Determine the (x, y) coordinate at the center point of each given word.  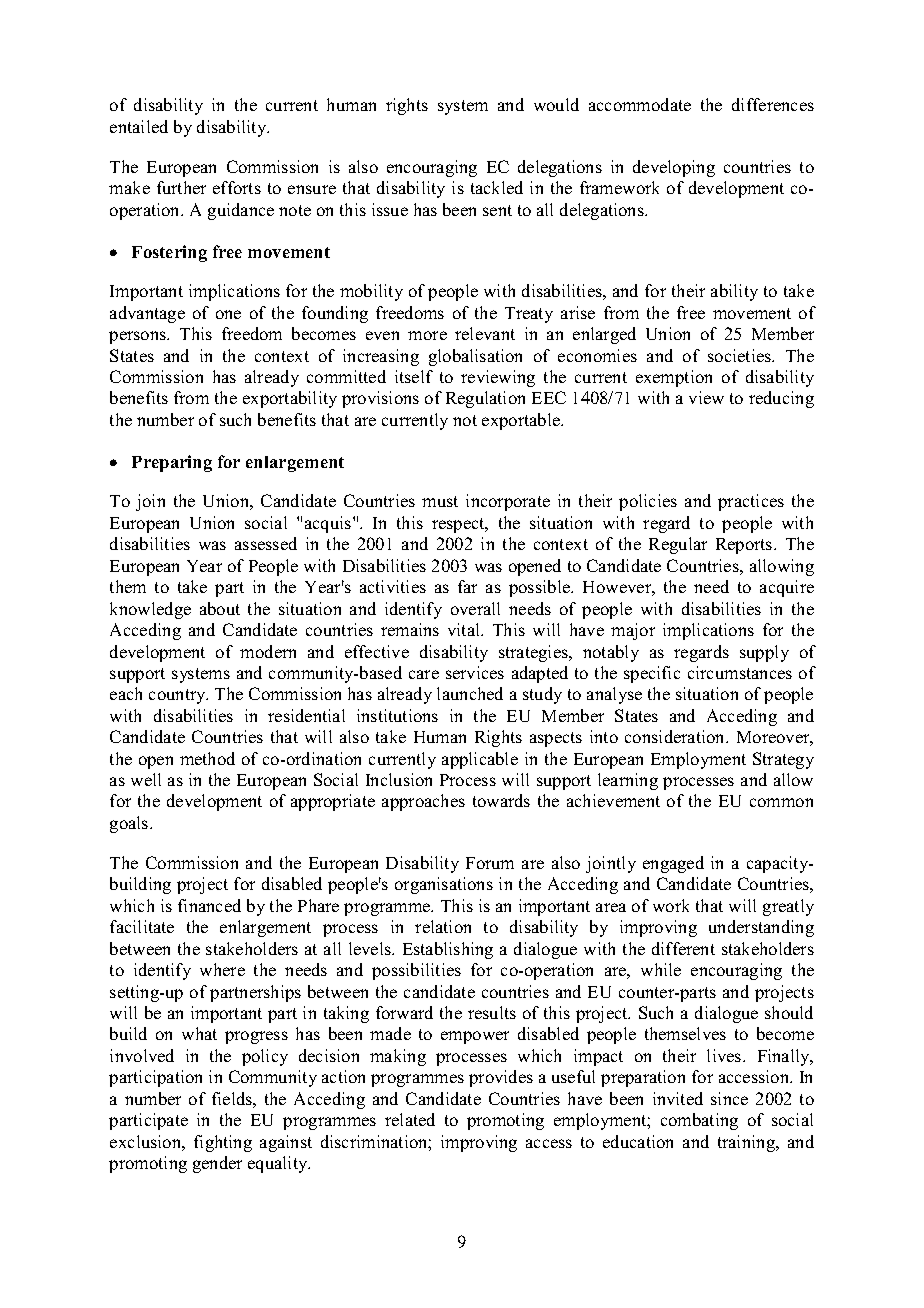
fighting (223, 1143)
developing (674, 168)
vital (465, 629)
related (410, 1119)
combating (699, 1121)
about (220, 608)
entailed (139, 126)
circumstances (740, 672)
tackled (497, 187)
